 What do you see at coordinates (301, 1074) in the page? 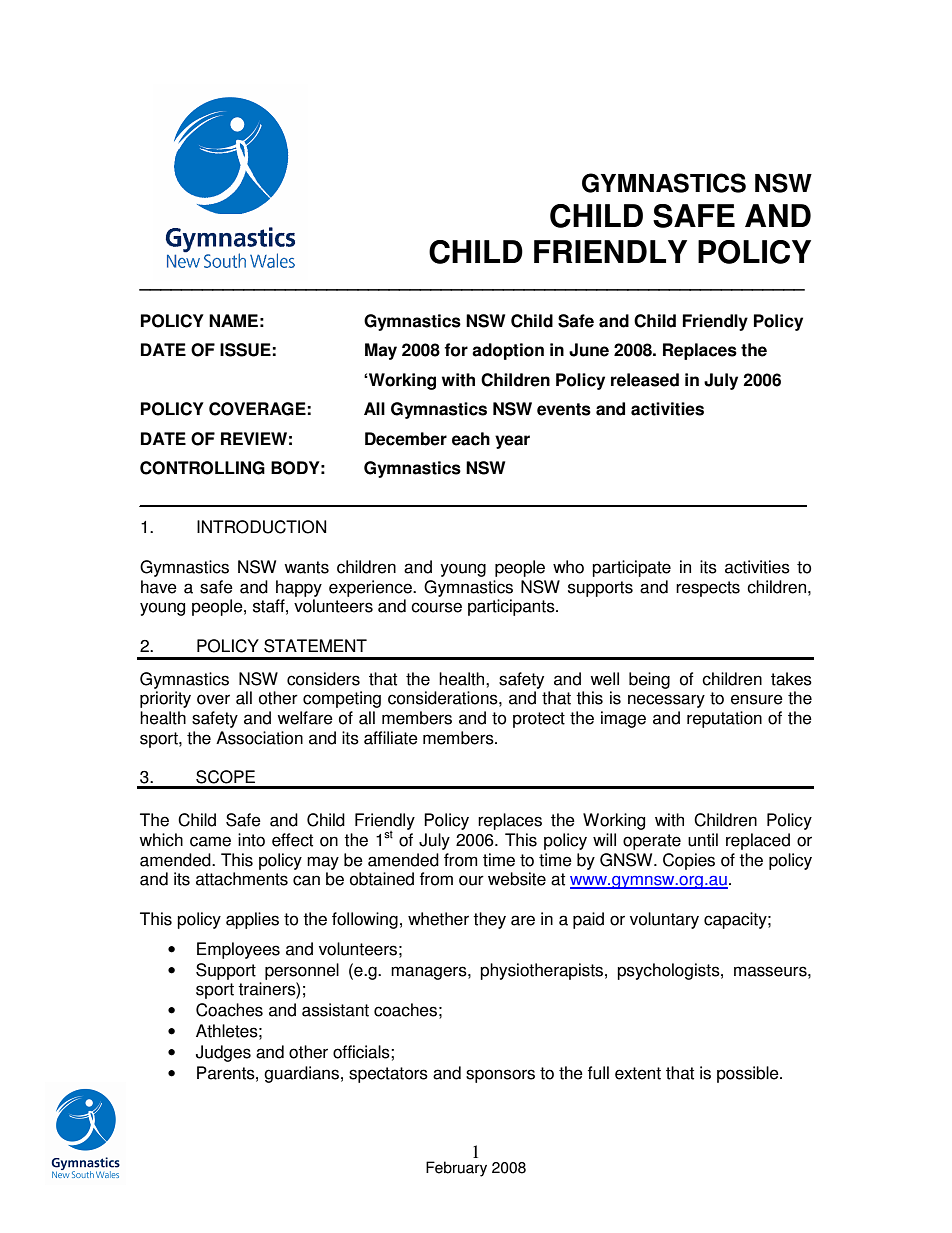
I see `guardians` at bounding box center [301, 1074].
